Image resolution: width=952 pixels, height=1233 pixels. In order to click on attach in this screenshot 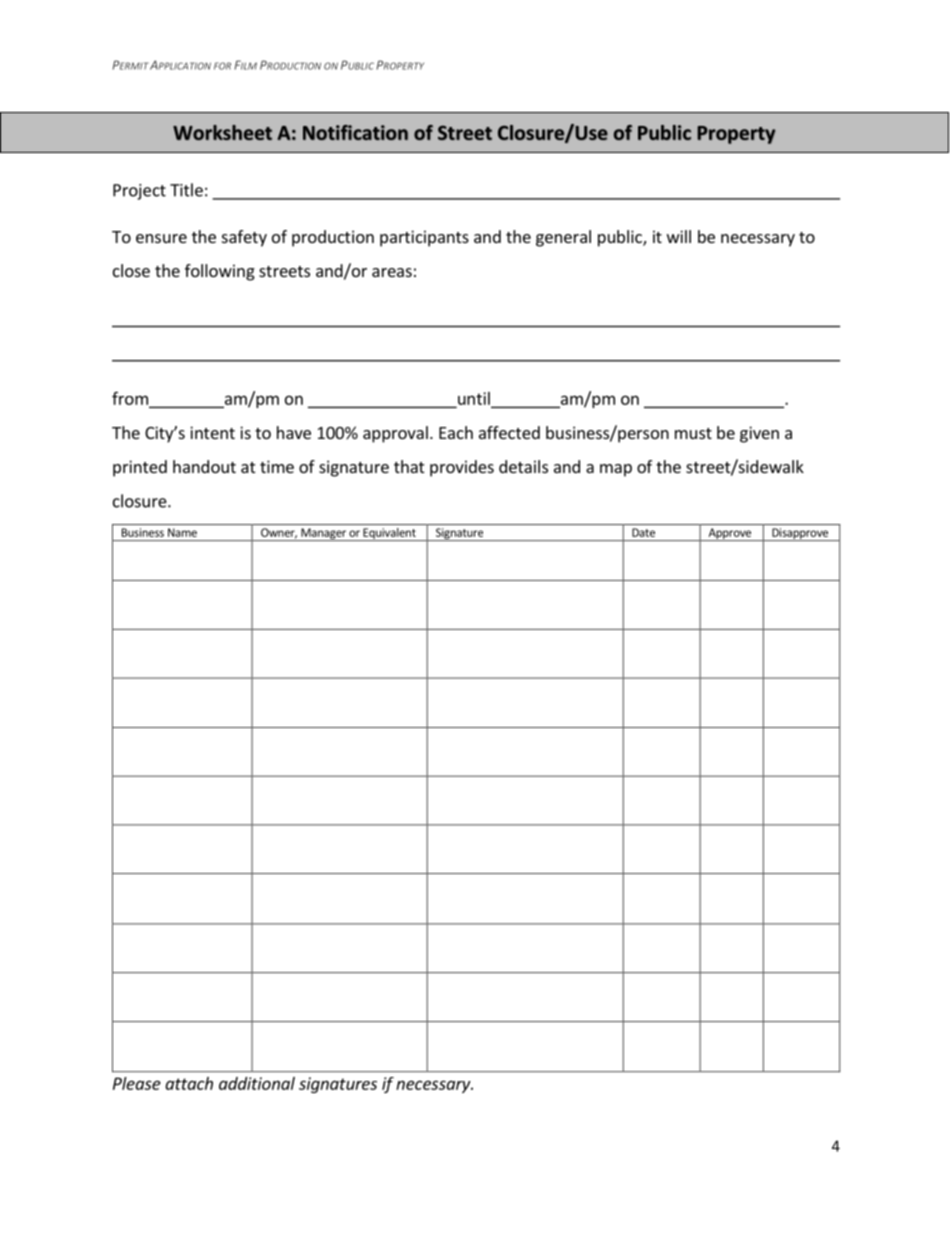, I will do `click(189, 1083)`.
